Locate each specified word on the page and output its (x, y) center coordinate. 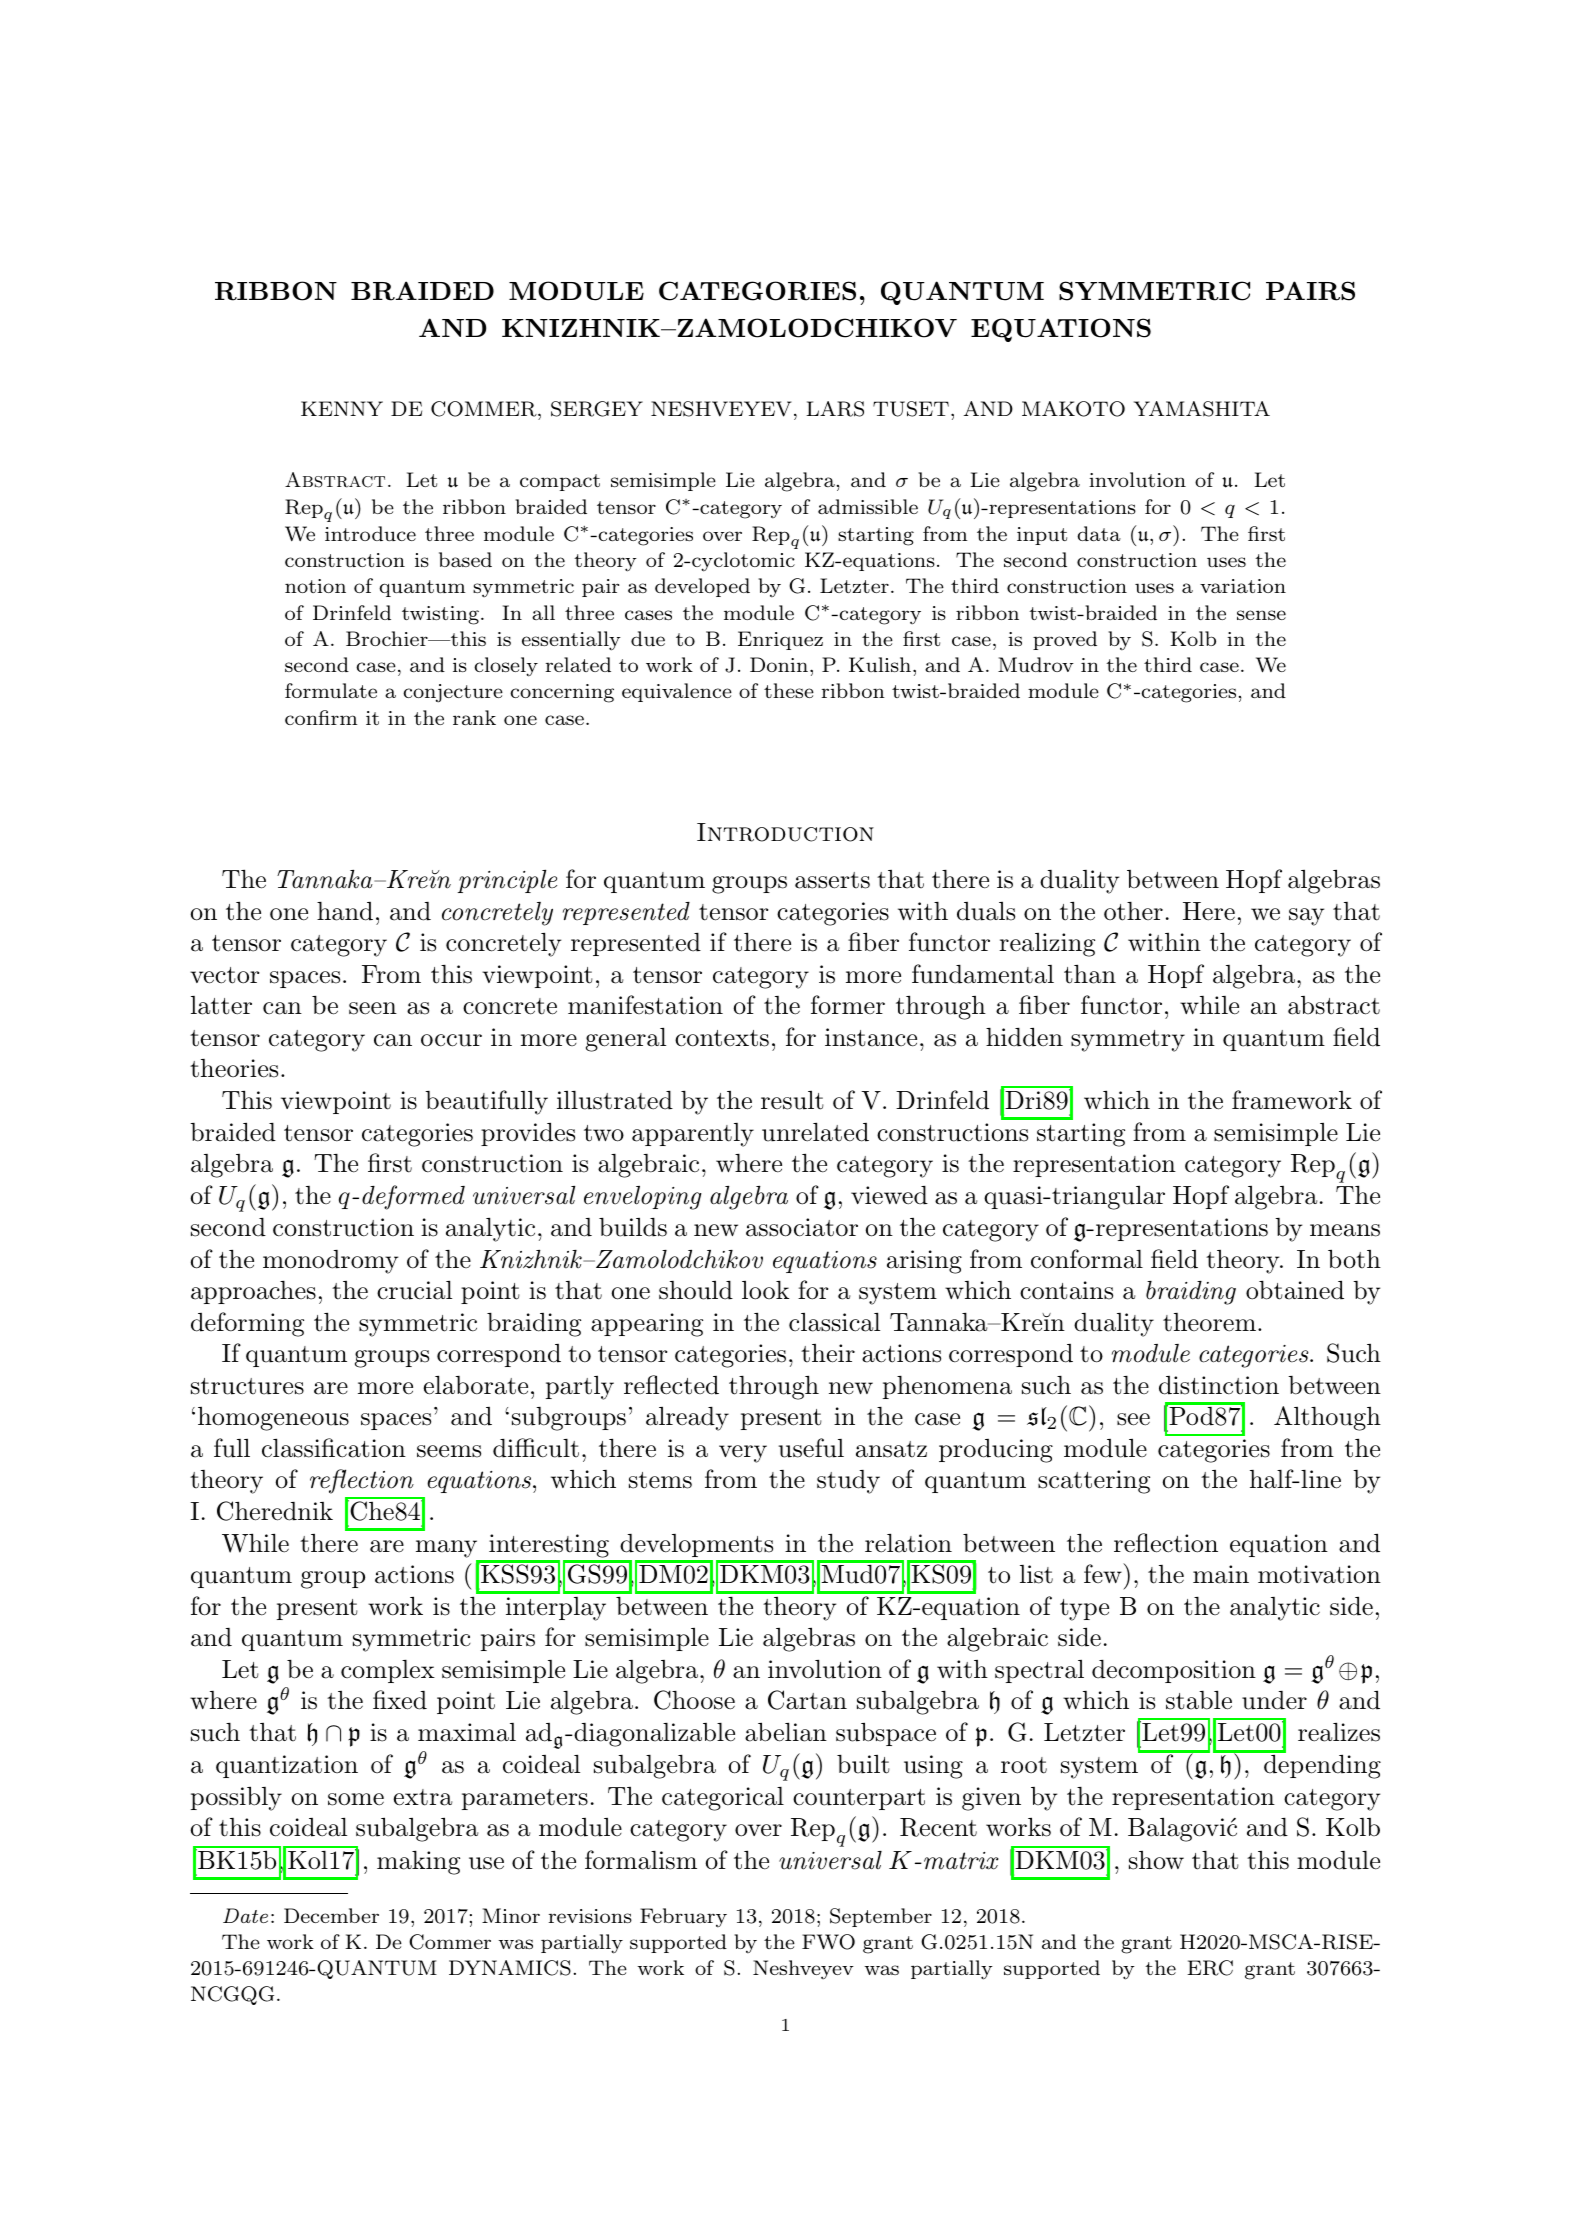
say (1306, 917)
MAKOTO (1073, 409)
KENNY (342, 408)
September (881, 1917)
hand (345, 911)
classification (334, 1448)
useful (811, 1448)
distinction (1219, 1385)
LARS (835, 409)
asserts (832, 880)
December (331, 1915)
